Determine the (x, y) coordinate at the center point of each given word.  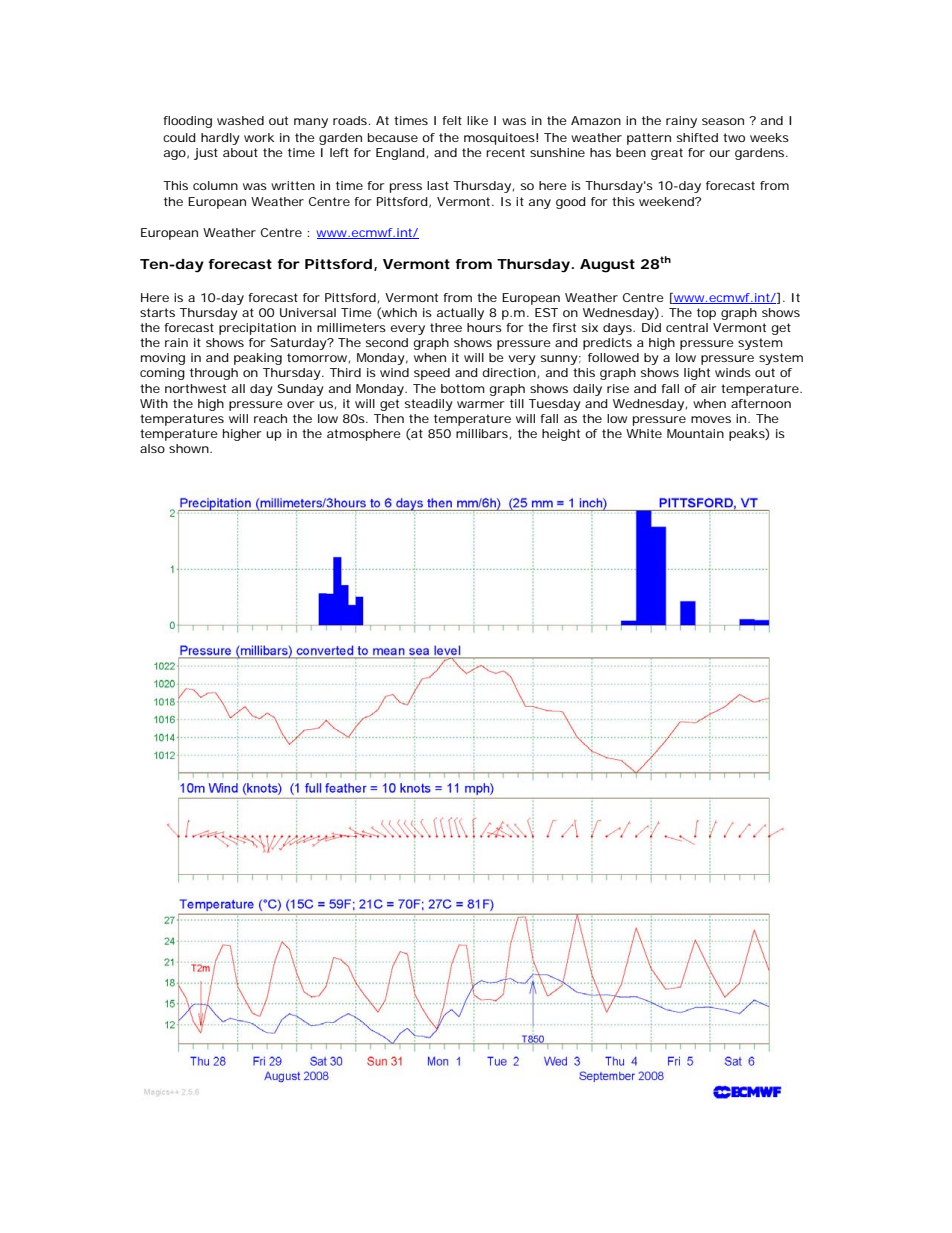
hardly (220, 139)
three (446, 327)
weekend (667, 201)
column (215, 185)
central (687, 327)
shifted (697, 137)
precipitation (257, 329)
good (571, 203)
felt (452, 120)
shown (189, 448)
